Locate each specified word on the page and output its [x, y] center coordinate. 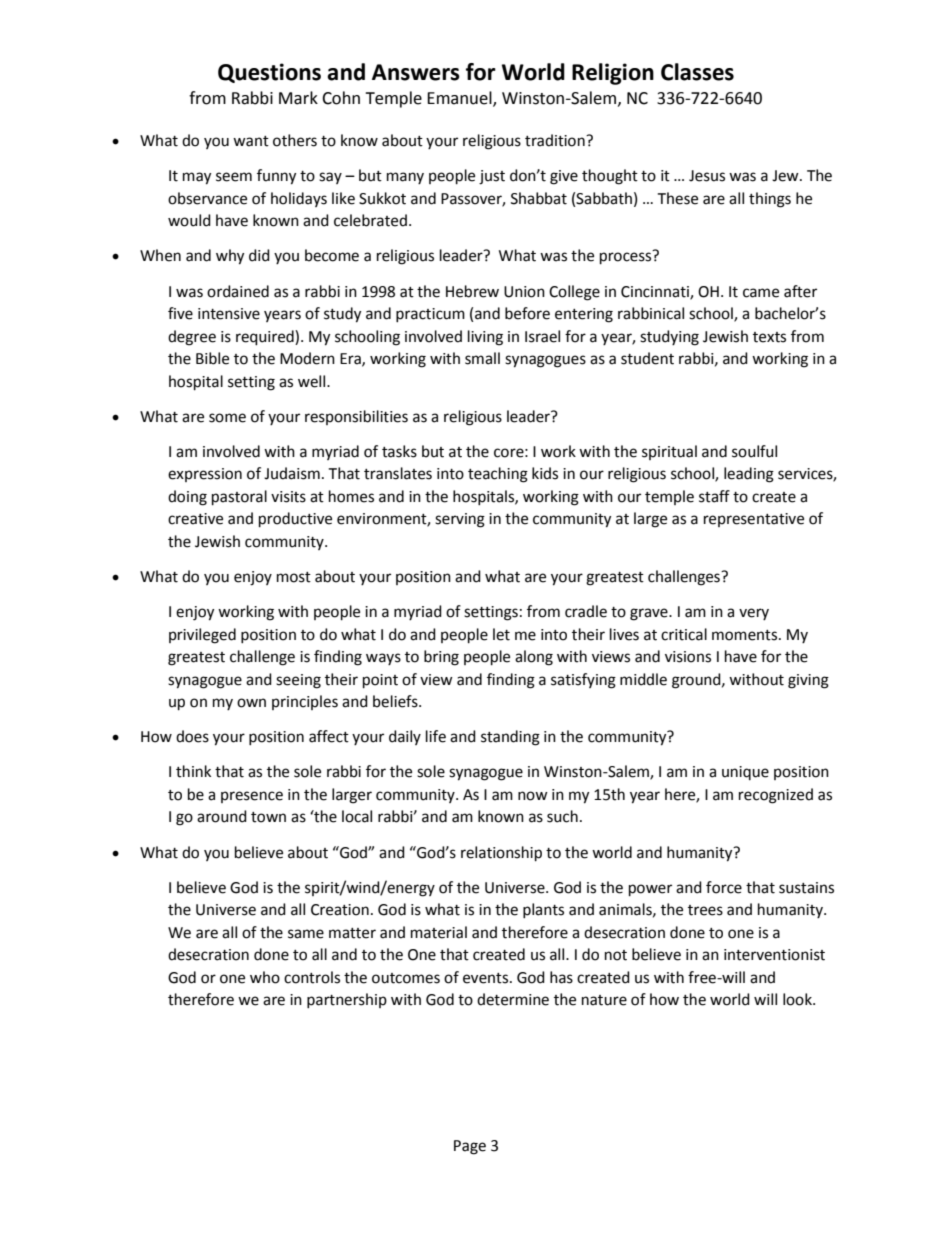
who [265, 977]
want [251, 141]
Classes [697, 72]
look [798, 999]
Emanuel [460, 99]
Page [470, 1147]
